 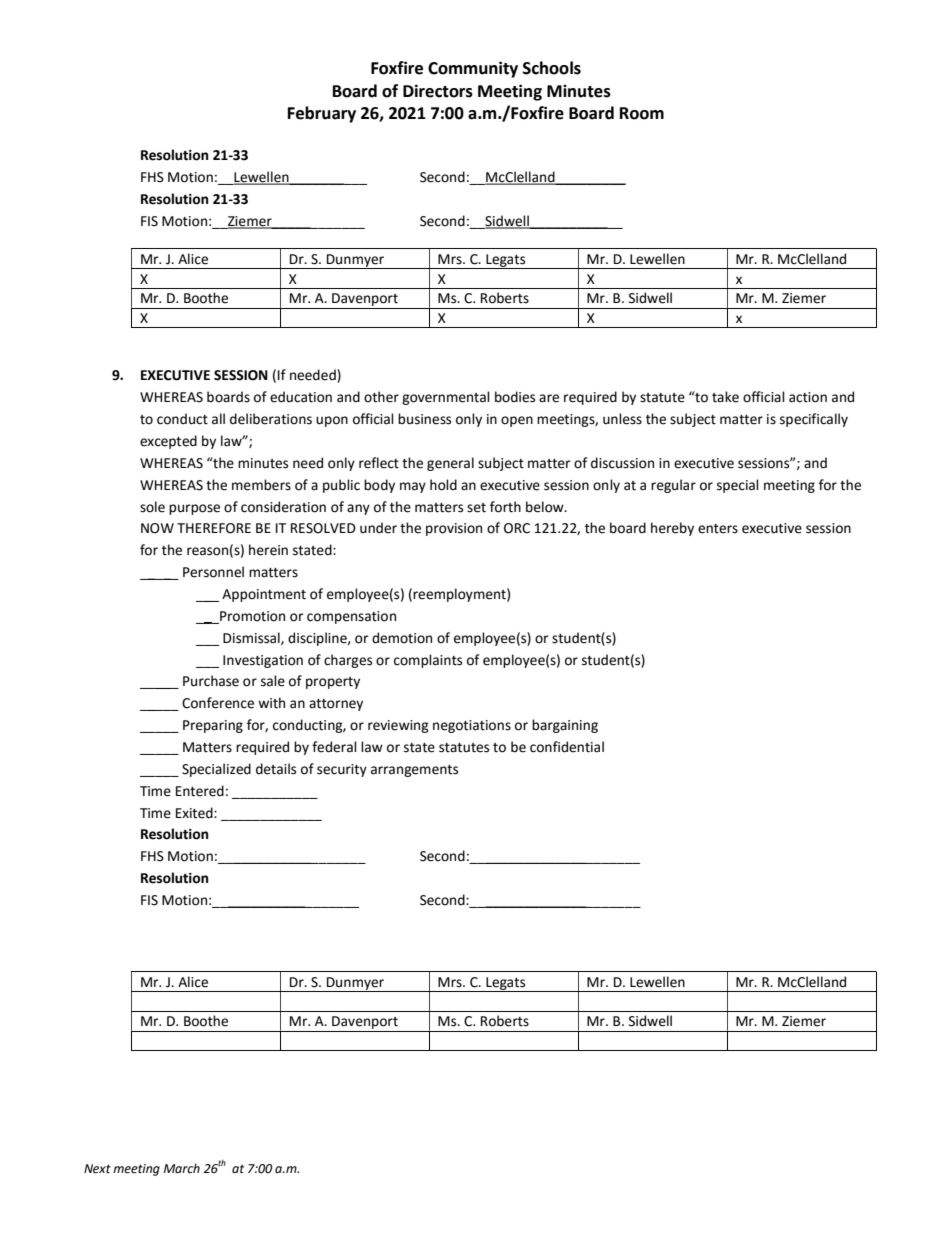 What do you see at coordinates (718, 529) in the document?
I see `enters` at bounding box center [718, 529].
